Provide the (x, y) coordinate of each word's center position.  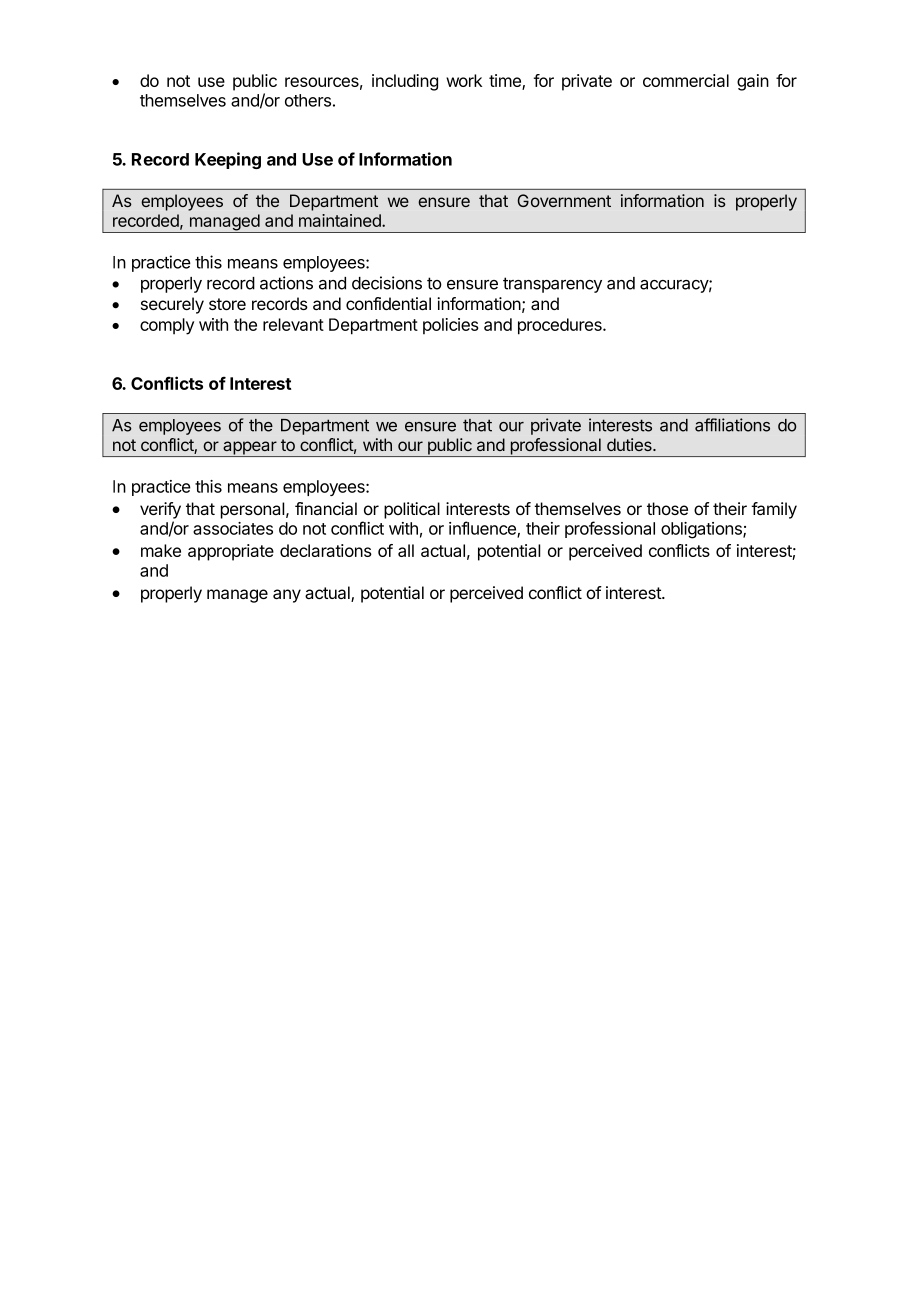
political (412, 510)
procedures (561, 326)
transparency (552, 285)
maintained (341, 220)
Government (564, 200)
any (287, 596)
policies (451, 326)
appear (249, 449)
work (464, 80)
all (406, 550)
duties (630, 444)
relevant (293, 324)
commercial (686, 80)
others (308, 100)
